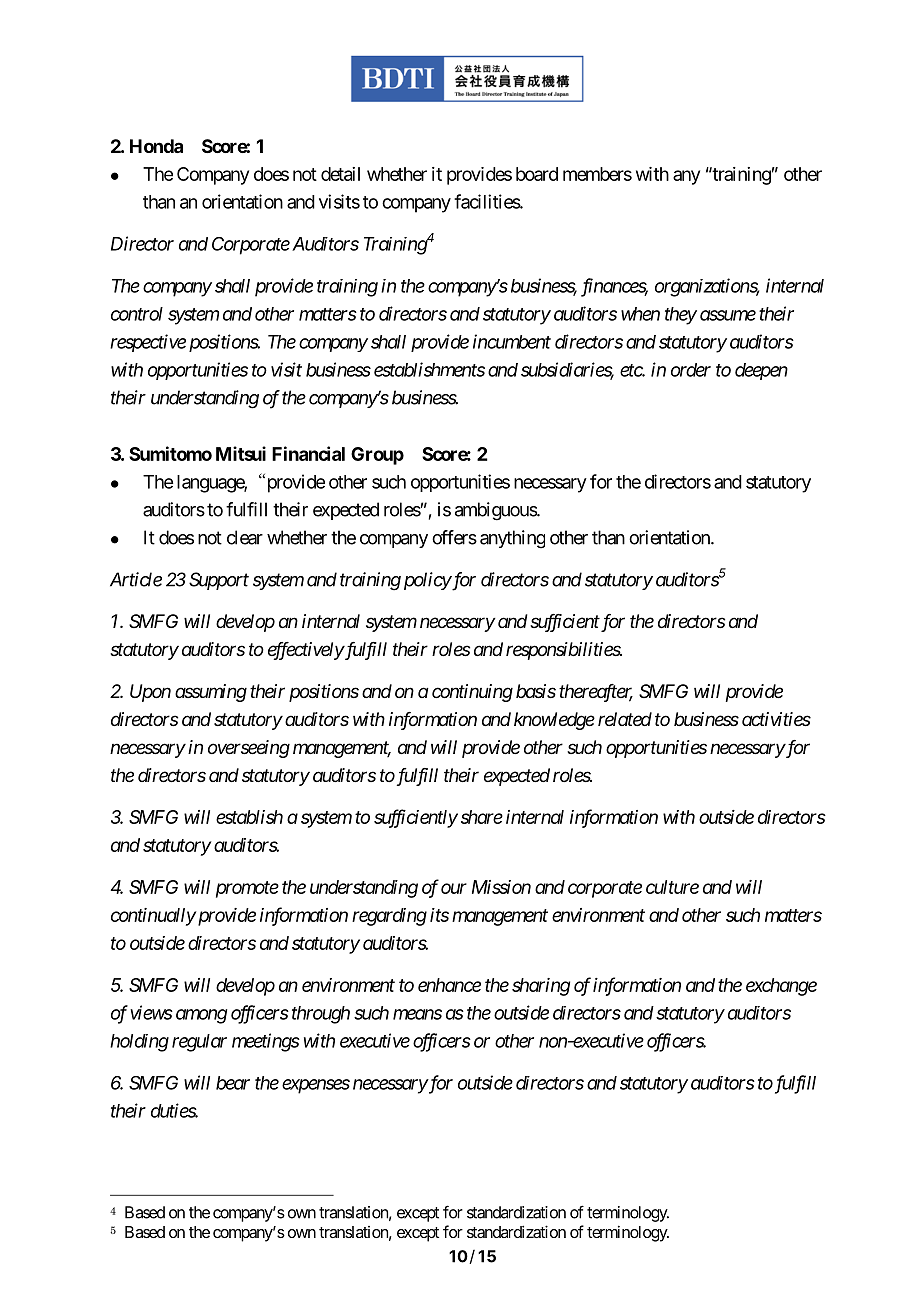  Describe the element at coordinates (199, 1043) in the screenshot. I see `regular` at that location.
